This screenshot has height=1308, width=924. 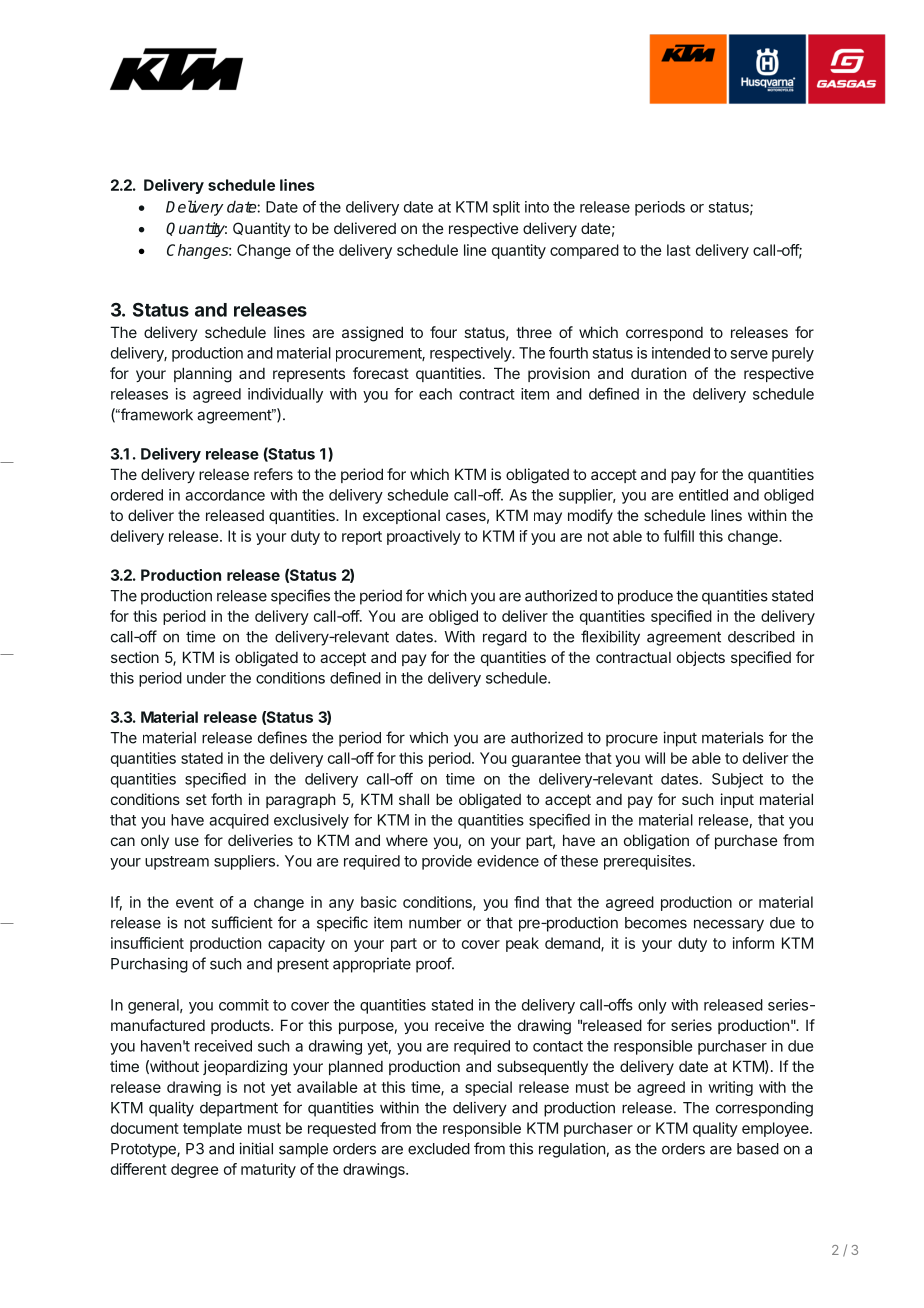 I want to click on objects, so click(x=701, y=658).
